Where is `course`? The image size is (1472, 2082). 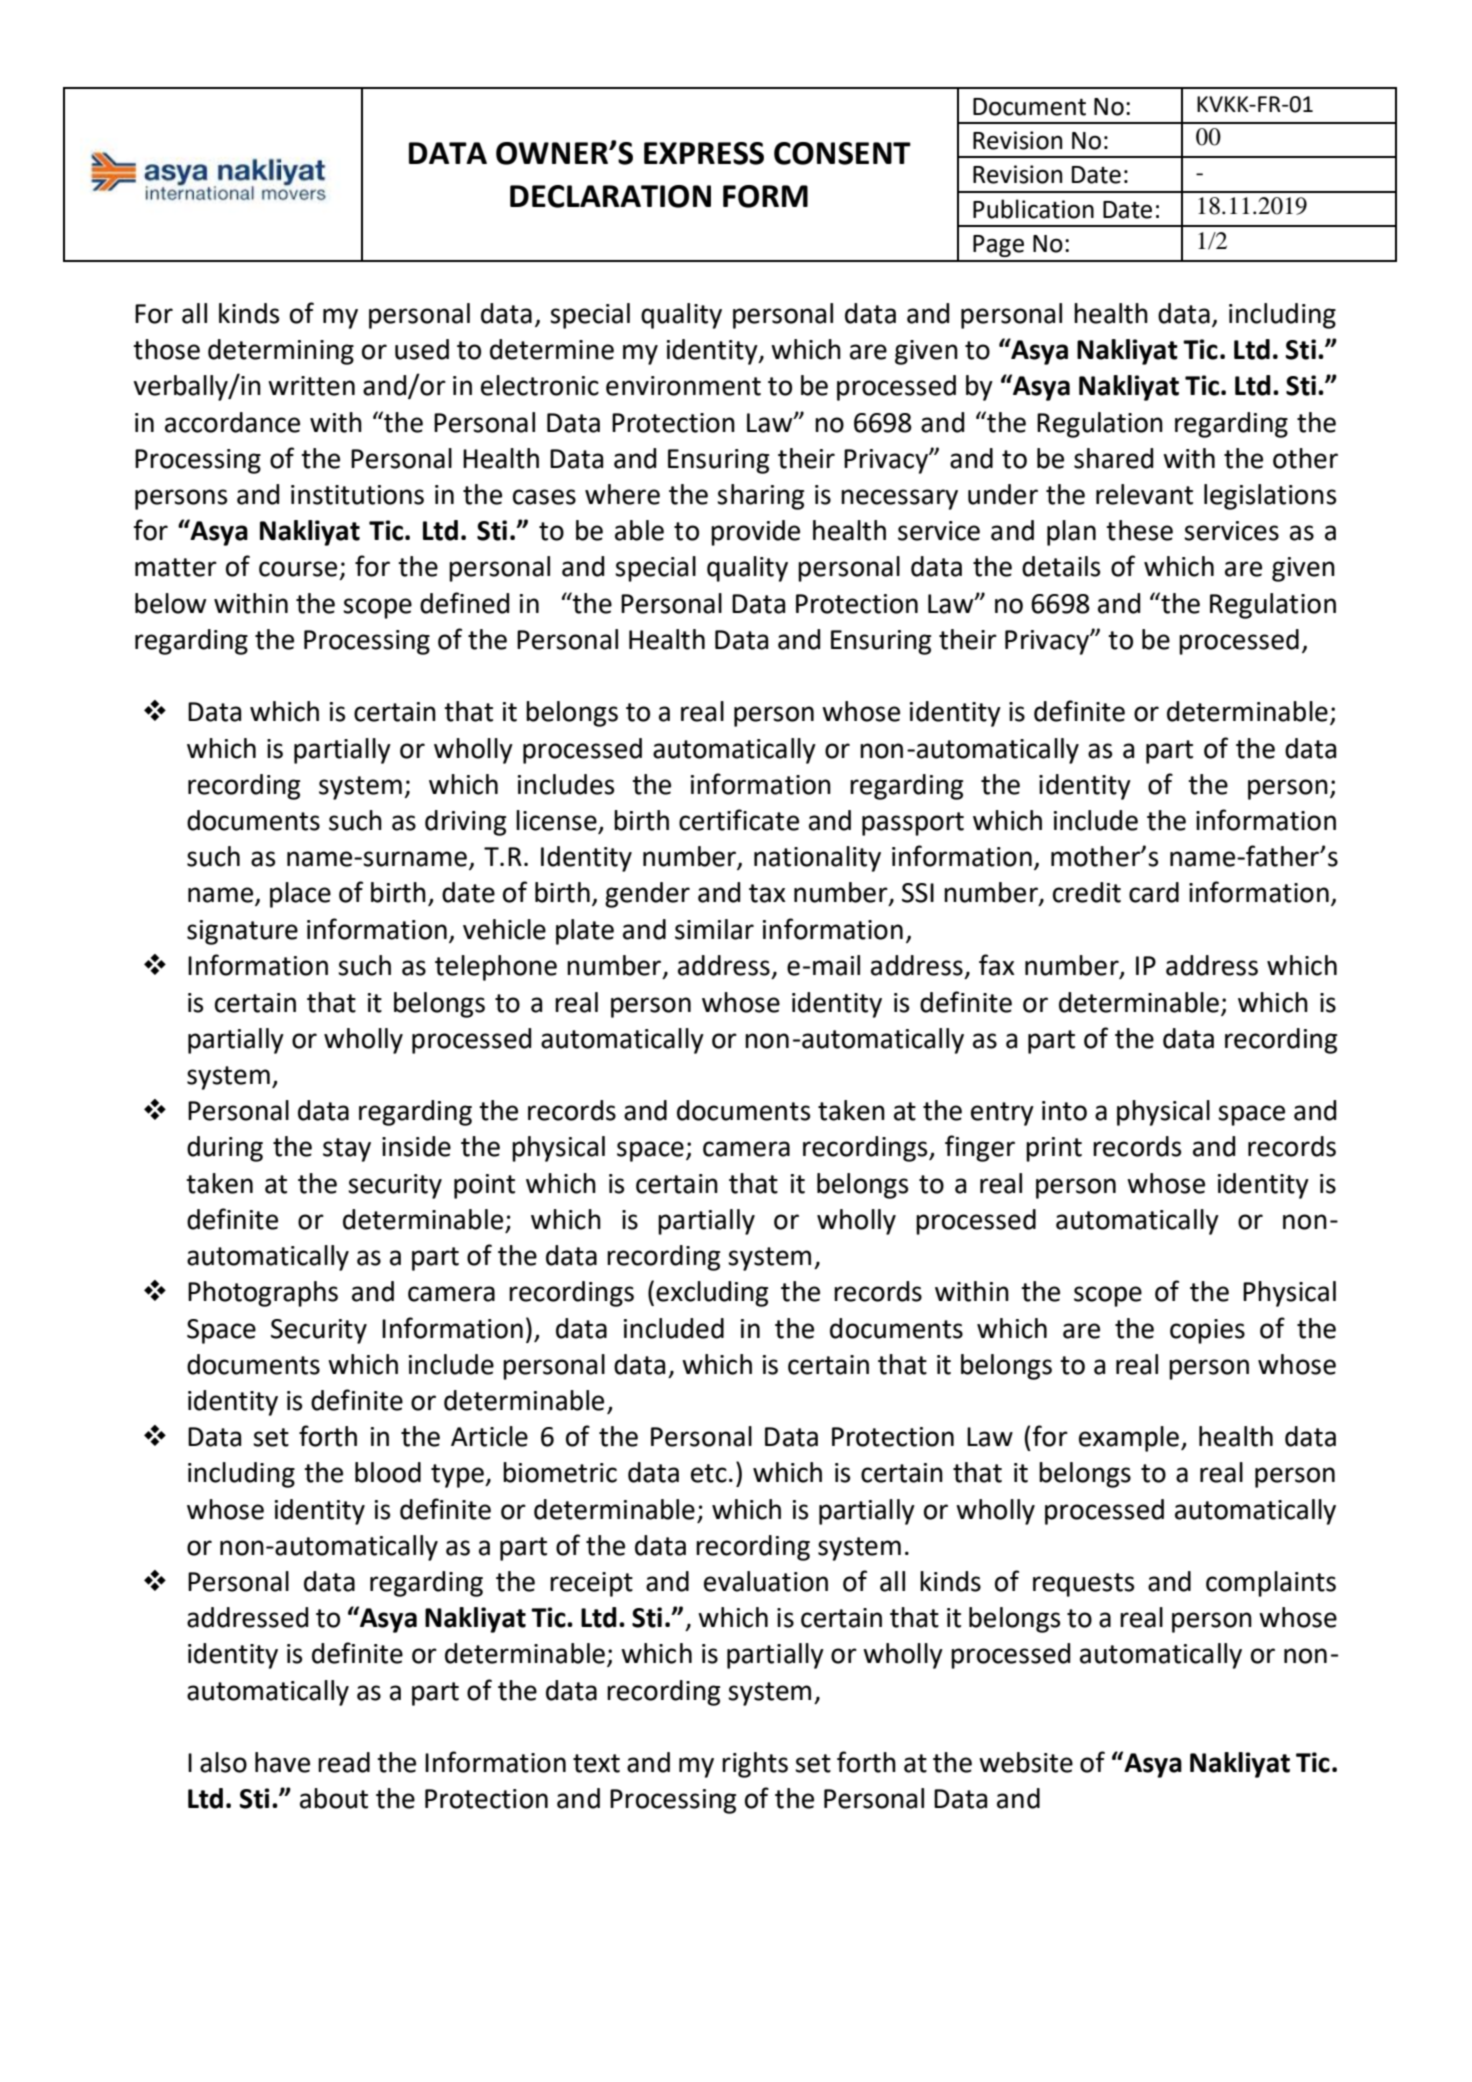
course is located at coordinates (298, 569).
